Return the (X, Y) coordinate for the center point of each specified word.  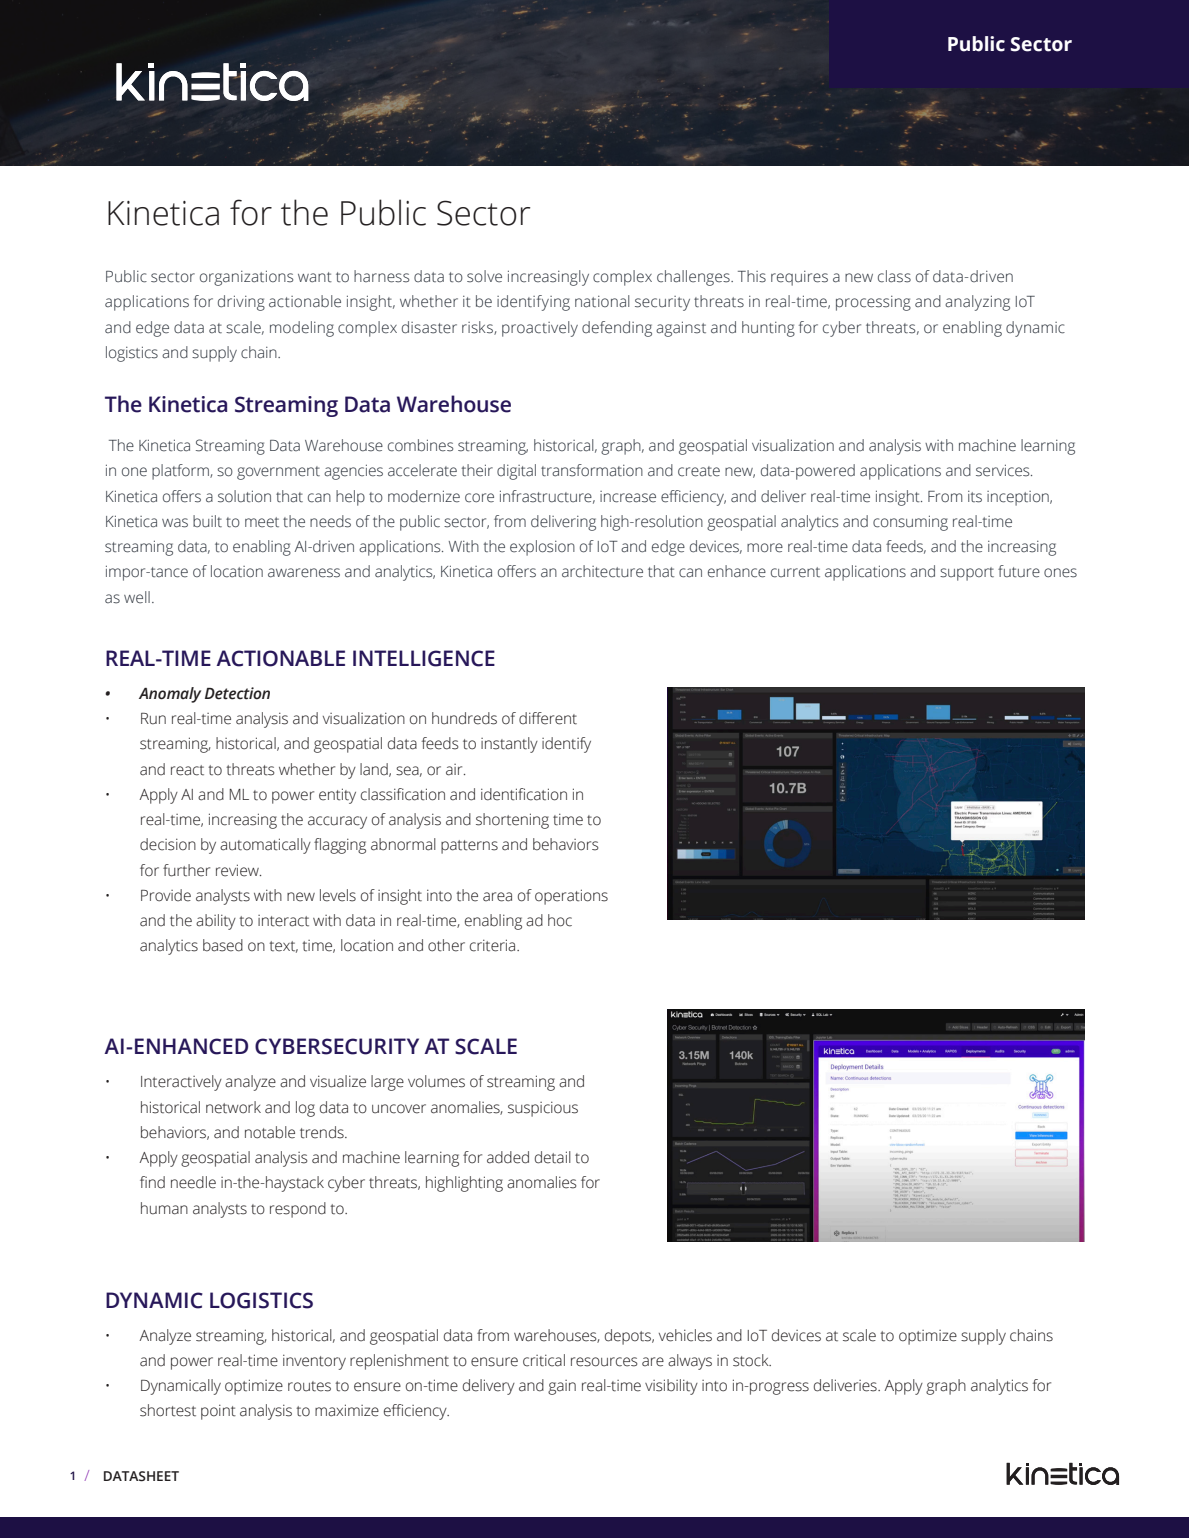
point (218, 1412)
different (548, 718)
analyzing (977, 303)
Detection (237, 693)
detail (553, 1157)
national (602, 301)
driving (241, 303)
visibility (671, 1387)
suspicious (543, 1109)
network (233, 1107)
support (967, 574)
